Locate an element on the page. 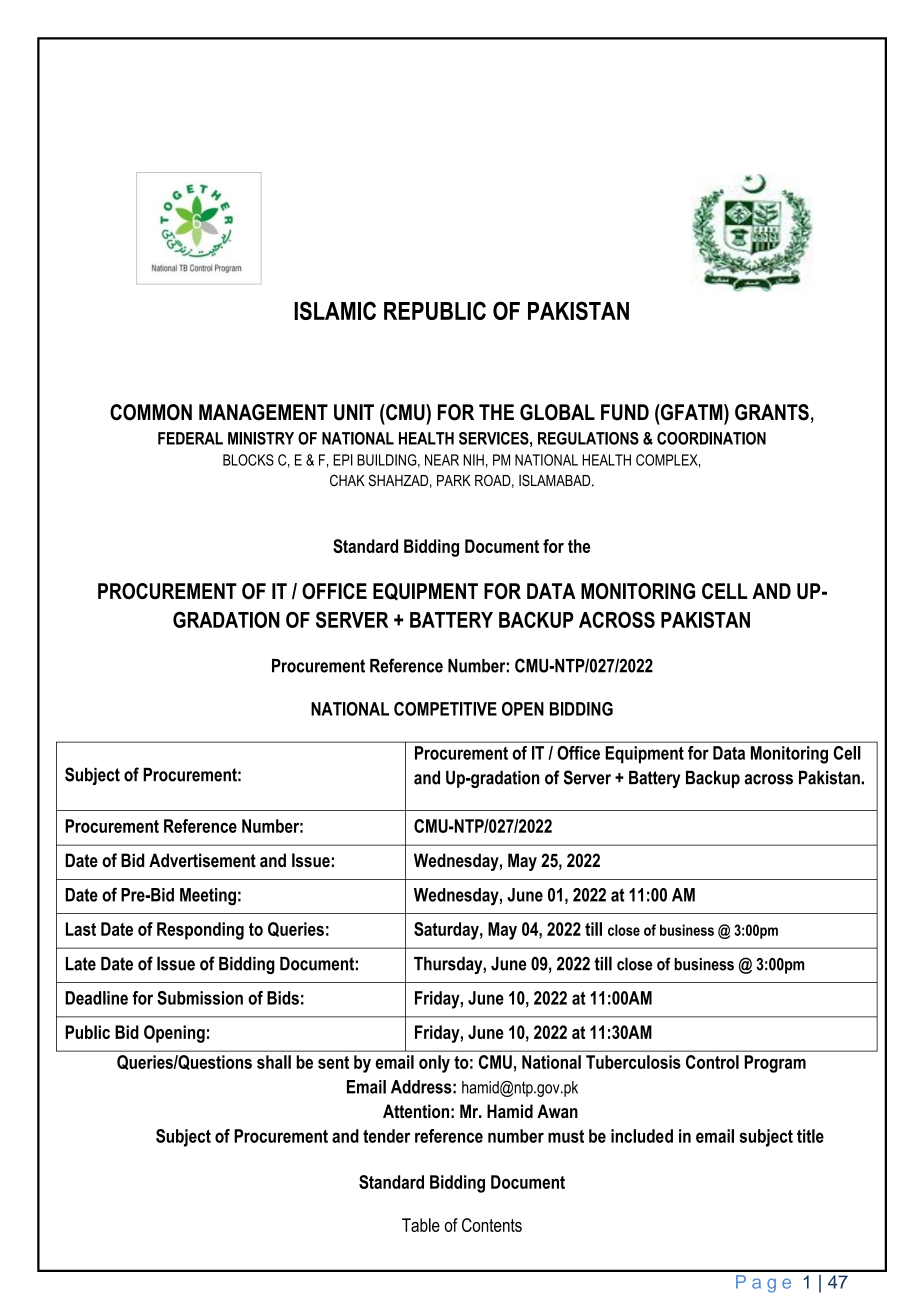 This page has width=924, height=1309. ISLAMIC is located at coordinates (335, 310).
